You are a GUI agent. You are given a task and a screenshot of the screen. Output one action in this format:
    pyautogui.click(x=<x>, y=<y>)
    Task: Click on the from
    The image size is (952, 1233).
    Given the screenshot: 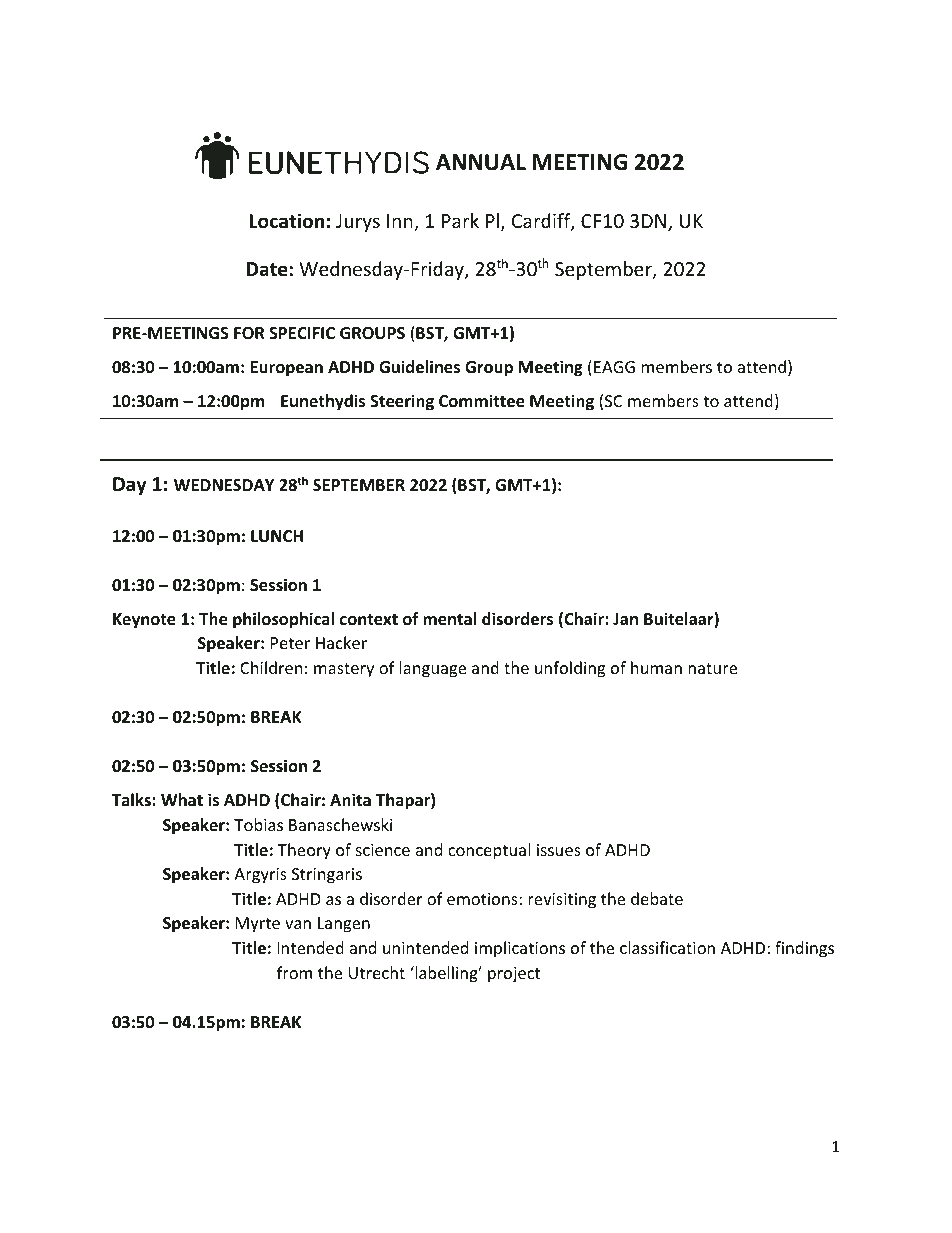 What is the action you would take?
    pyautogui.click(x=294, y=972)
